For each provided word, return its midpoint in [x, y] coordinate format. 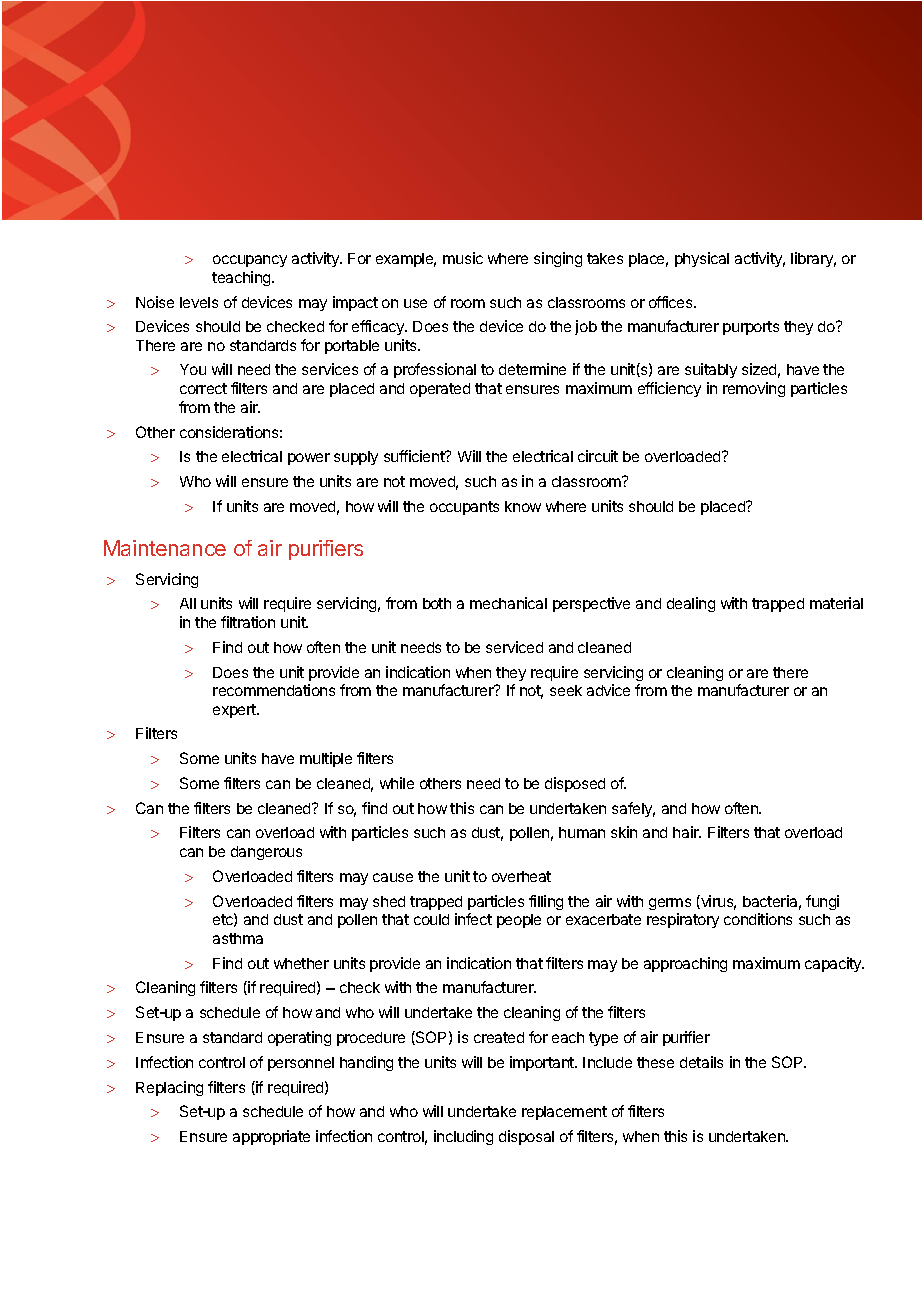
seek [566, 690]
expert [235, 711]
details [701, 1062]
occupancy [250, 261]
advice [608, 690]
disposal [526, 1137]
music [463, 258]
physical [702, 259]
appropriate [271, 1137]
